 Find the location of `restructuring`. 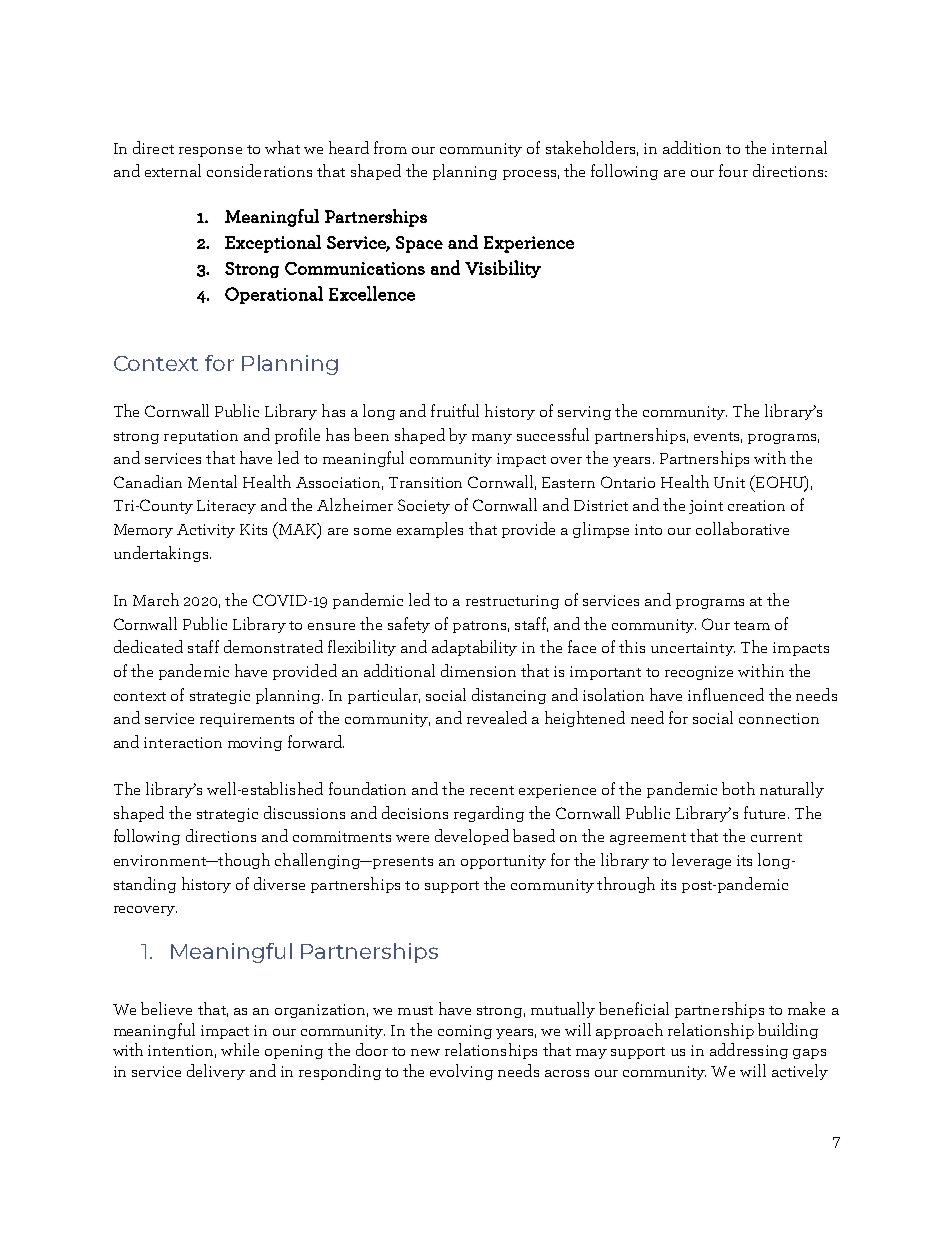

restructuring is located at coordinates (512, 602).
